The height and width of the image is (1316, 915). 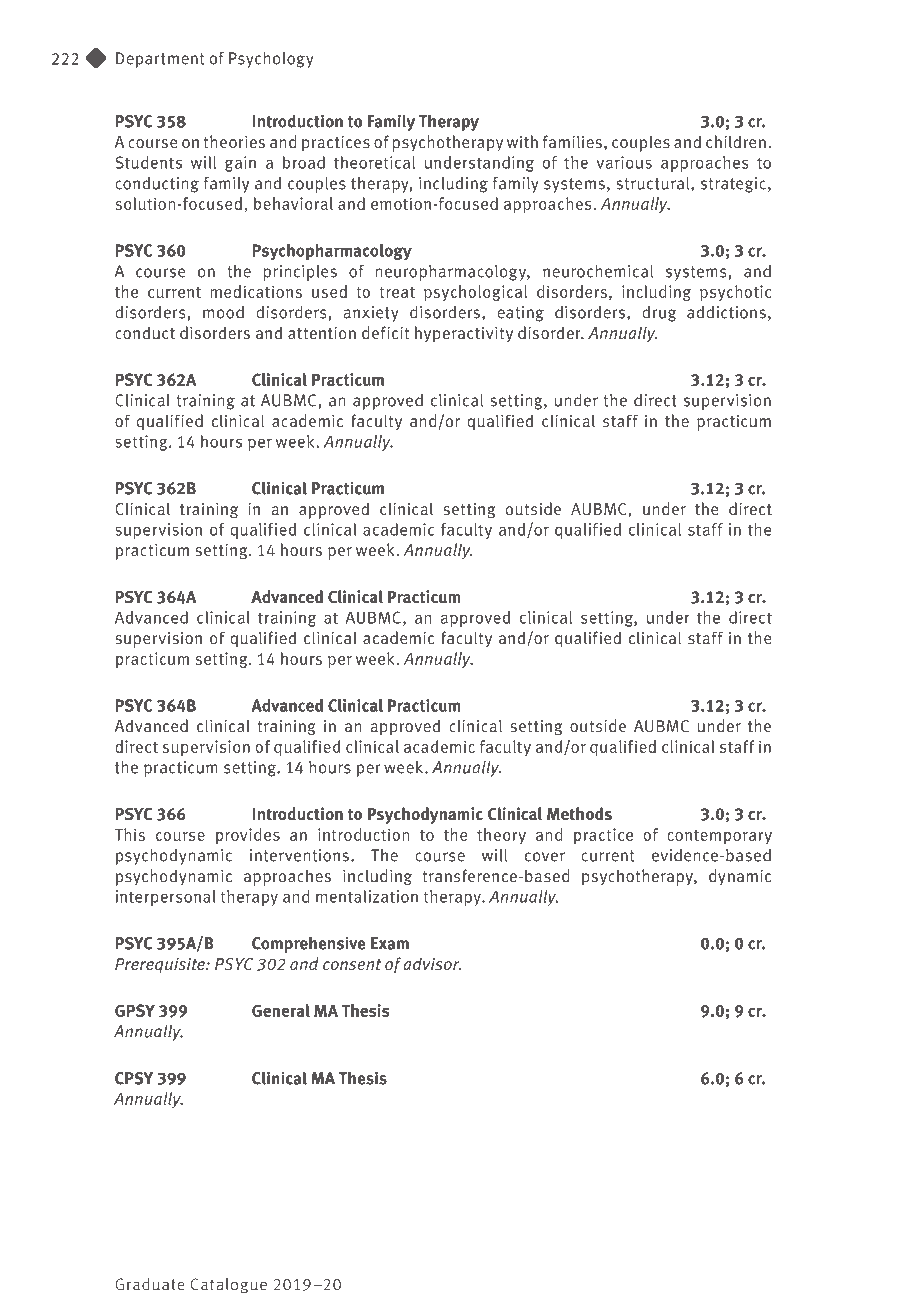 What do you see at coordinates (501, 836) in the image?
I see `theory` at bounding box center [501, 836].
